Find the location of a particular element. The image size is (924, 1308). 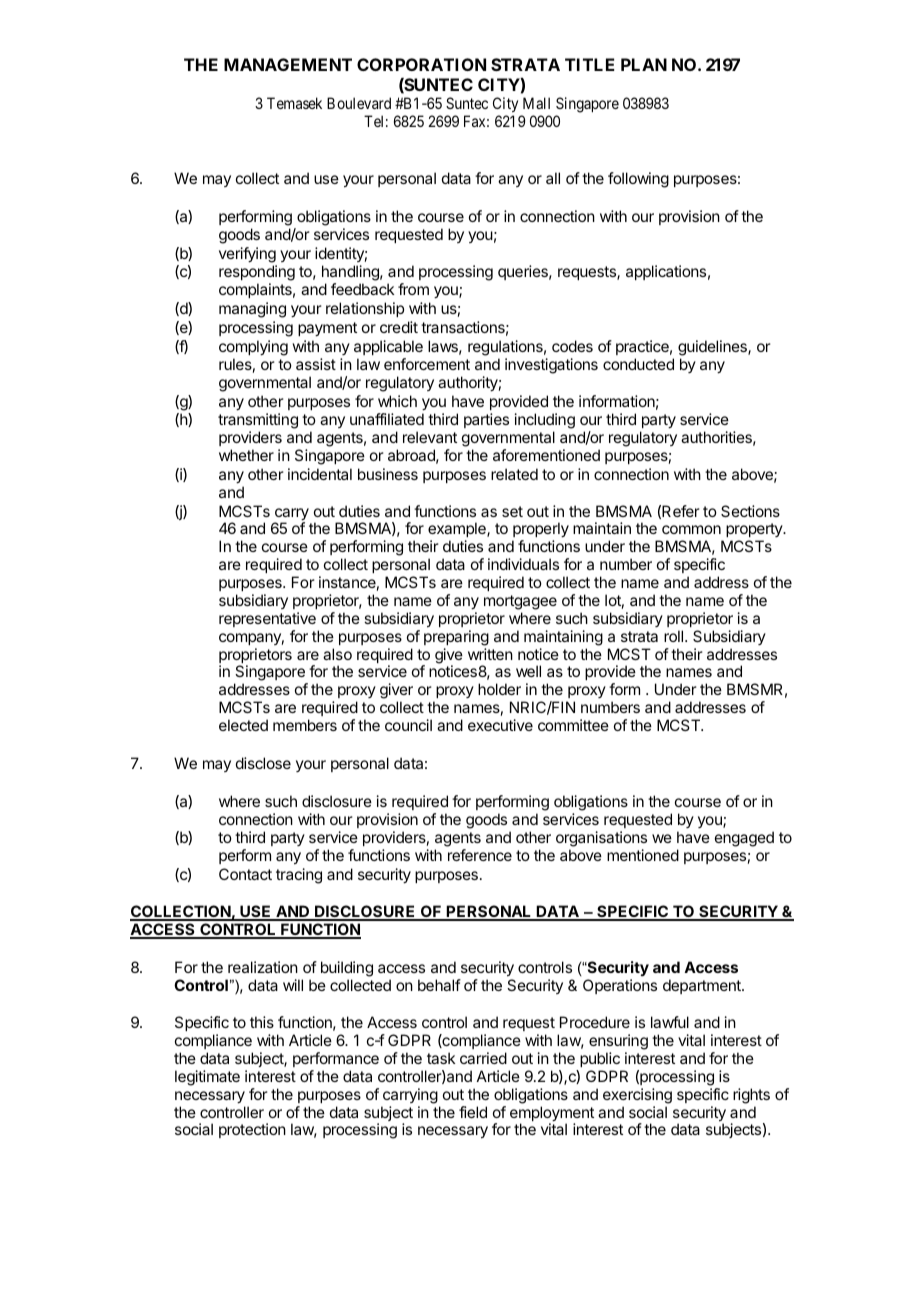

elected is located at coordinates (243, 725).
